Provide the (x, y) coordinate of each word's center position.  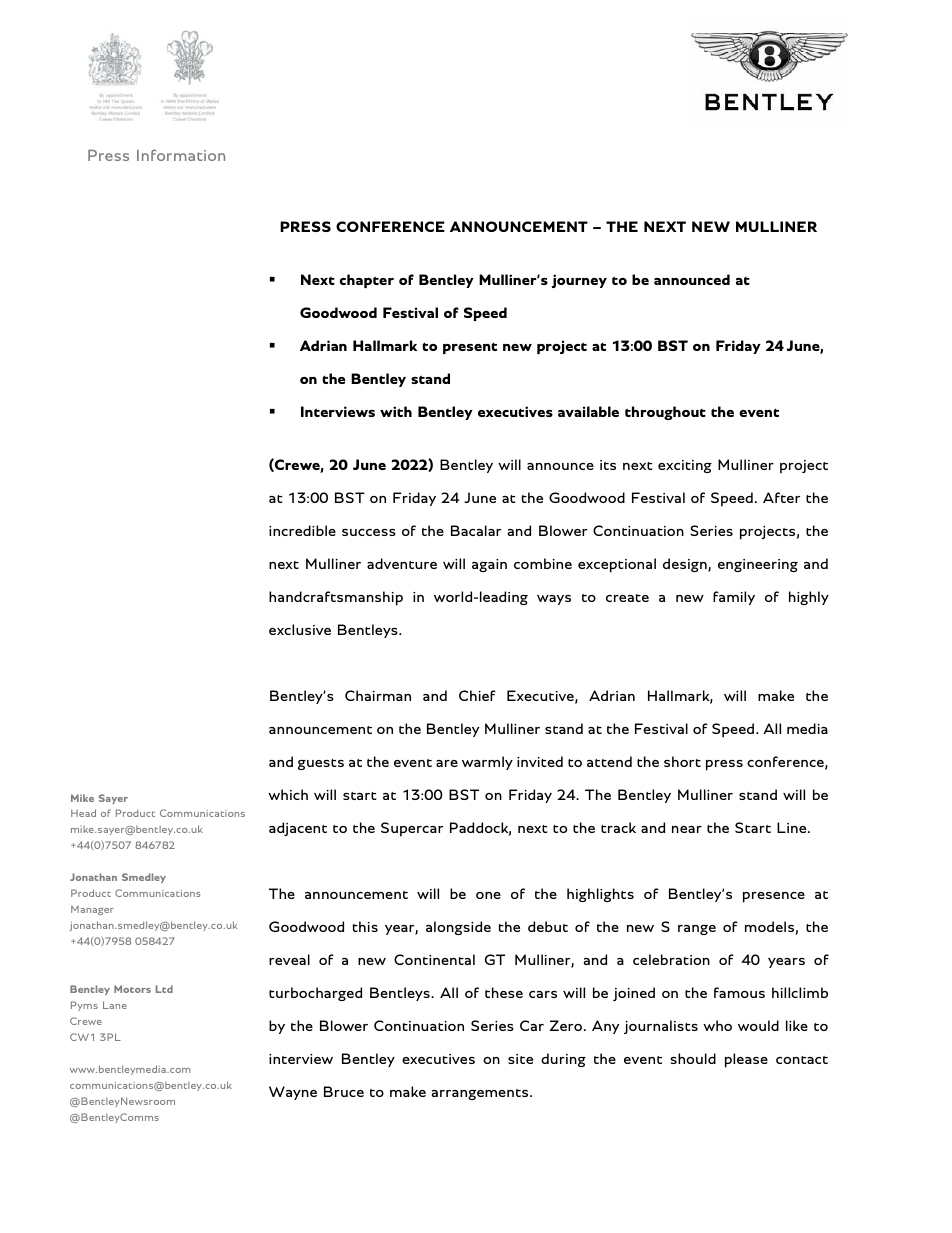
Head (83, 813)
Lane (115, 1005)
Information (181, 155)
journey (579, 281)
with (396, 411)
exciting (685, 466)
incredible (302, 530)
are (447, 763)
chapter (366, 281)
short (682, 761)
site (520, 1059)
